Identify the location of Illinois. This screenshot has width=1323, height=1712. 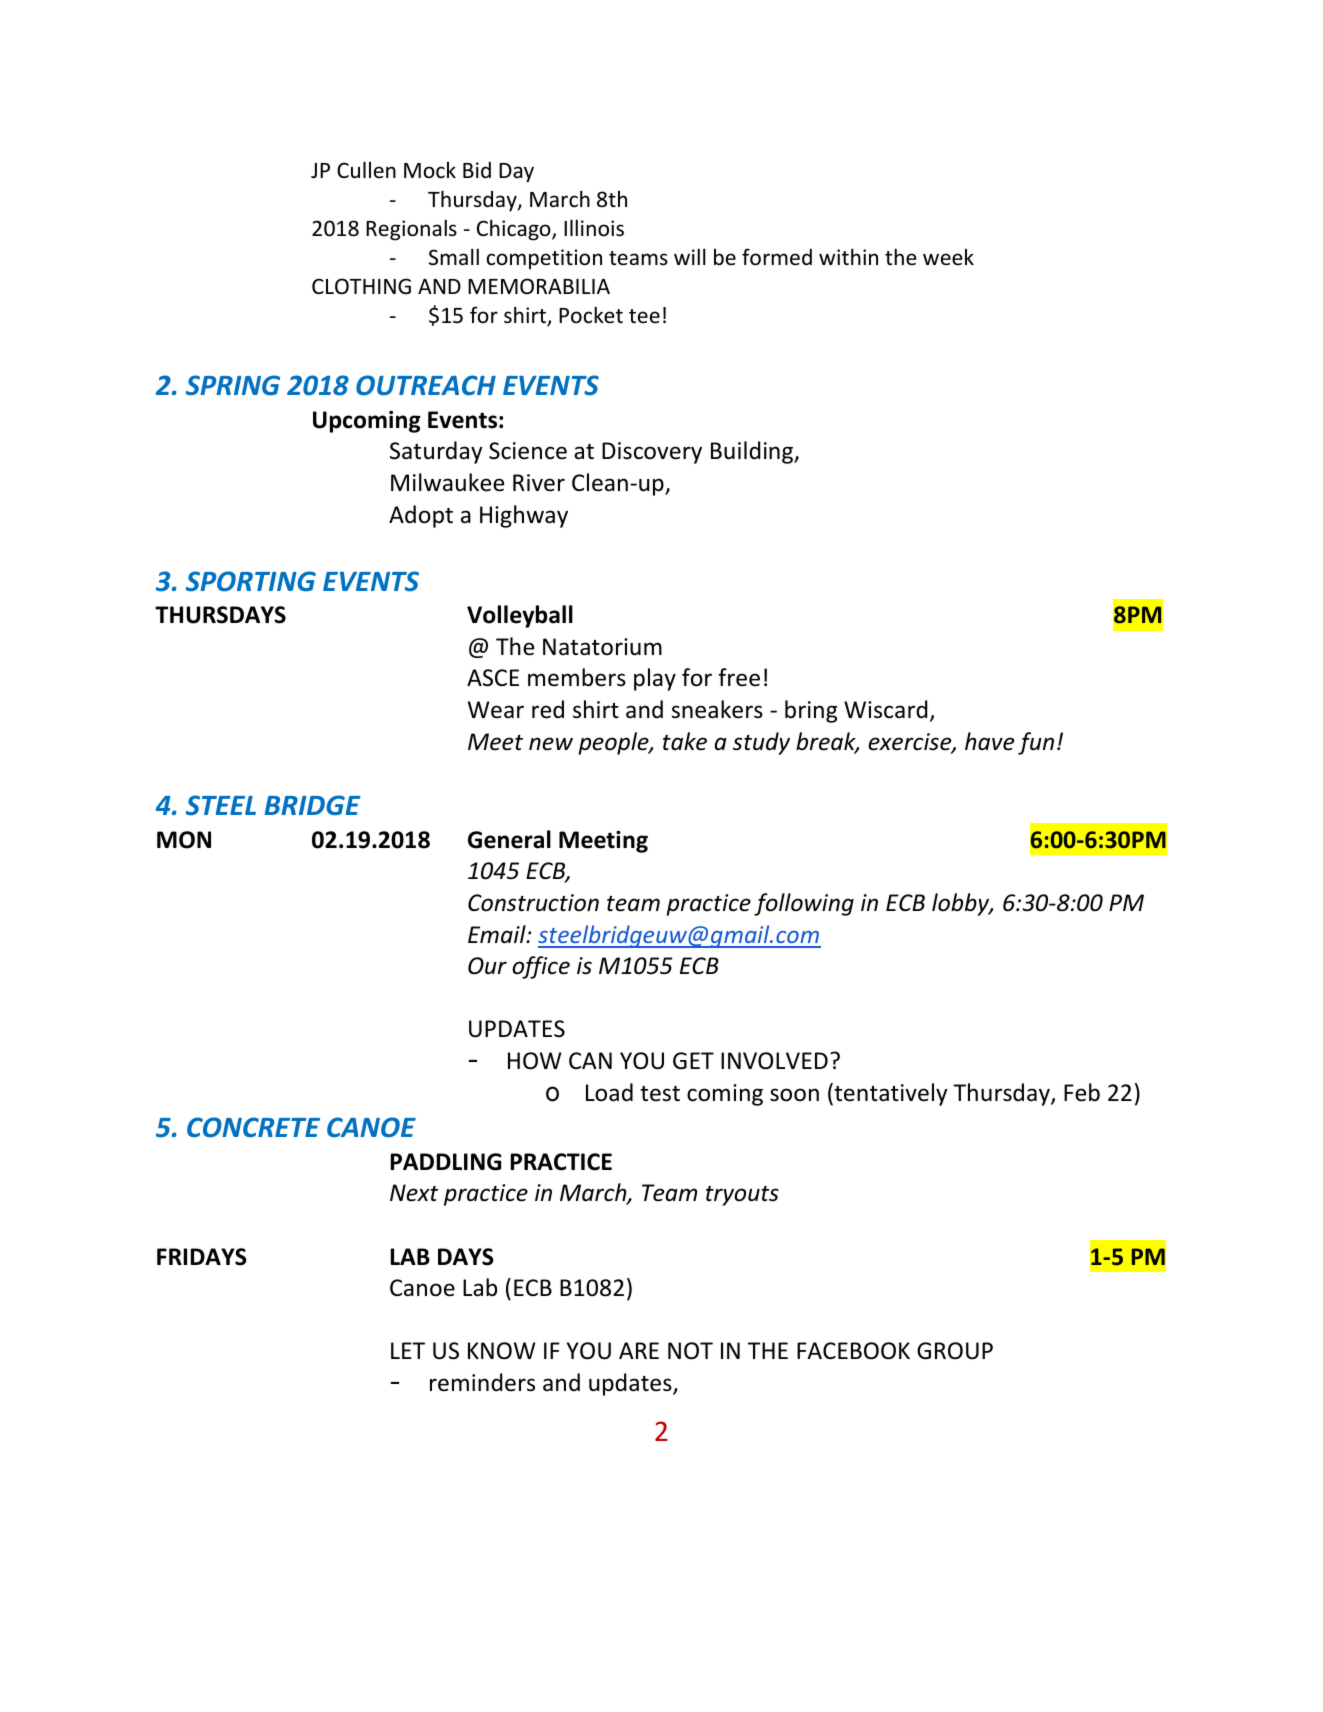
(594, 228).
